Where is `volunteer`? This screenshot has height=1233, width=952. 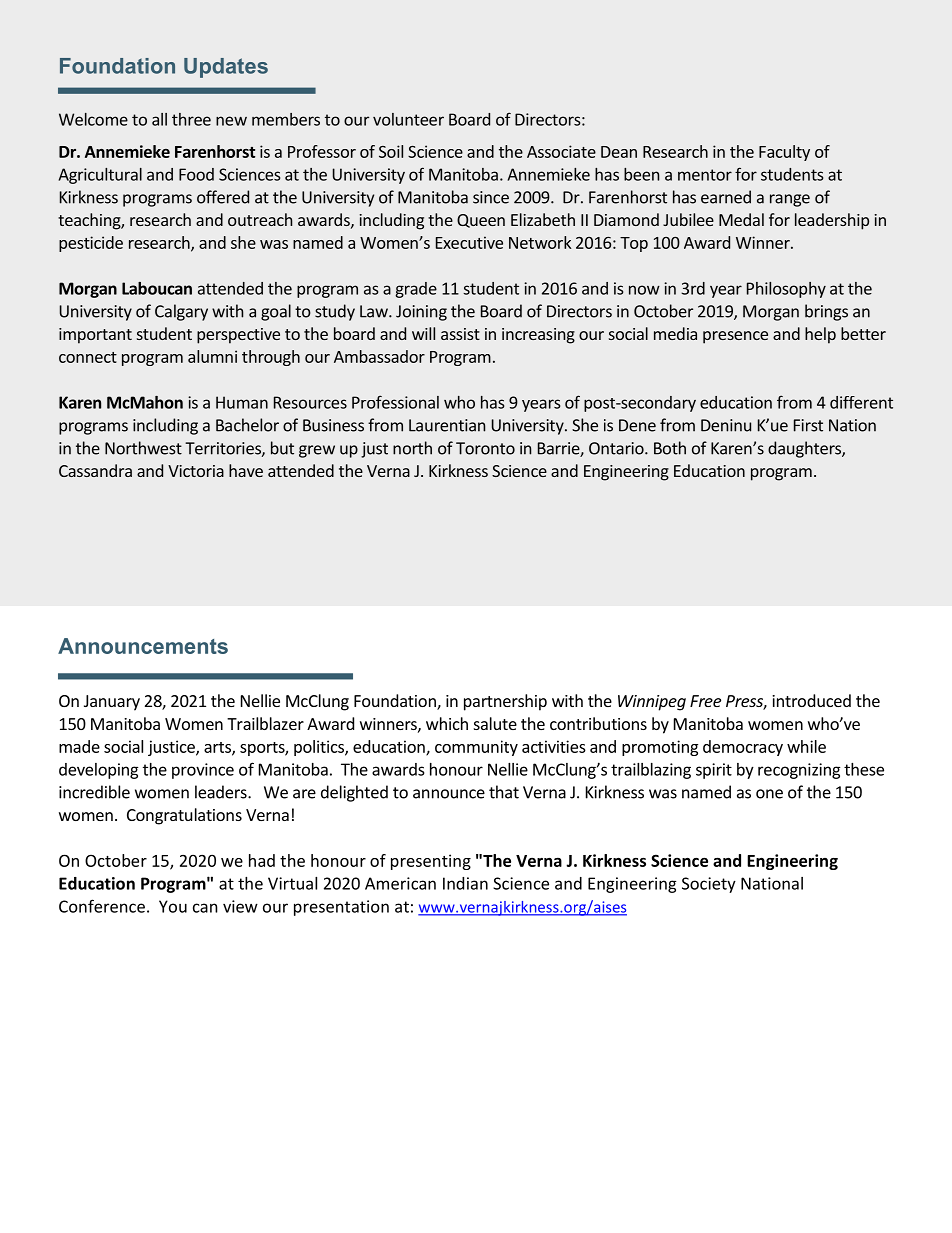
volunteer is located at coordinates (408, 119).
